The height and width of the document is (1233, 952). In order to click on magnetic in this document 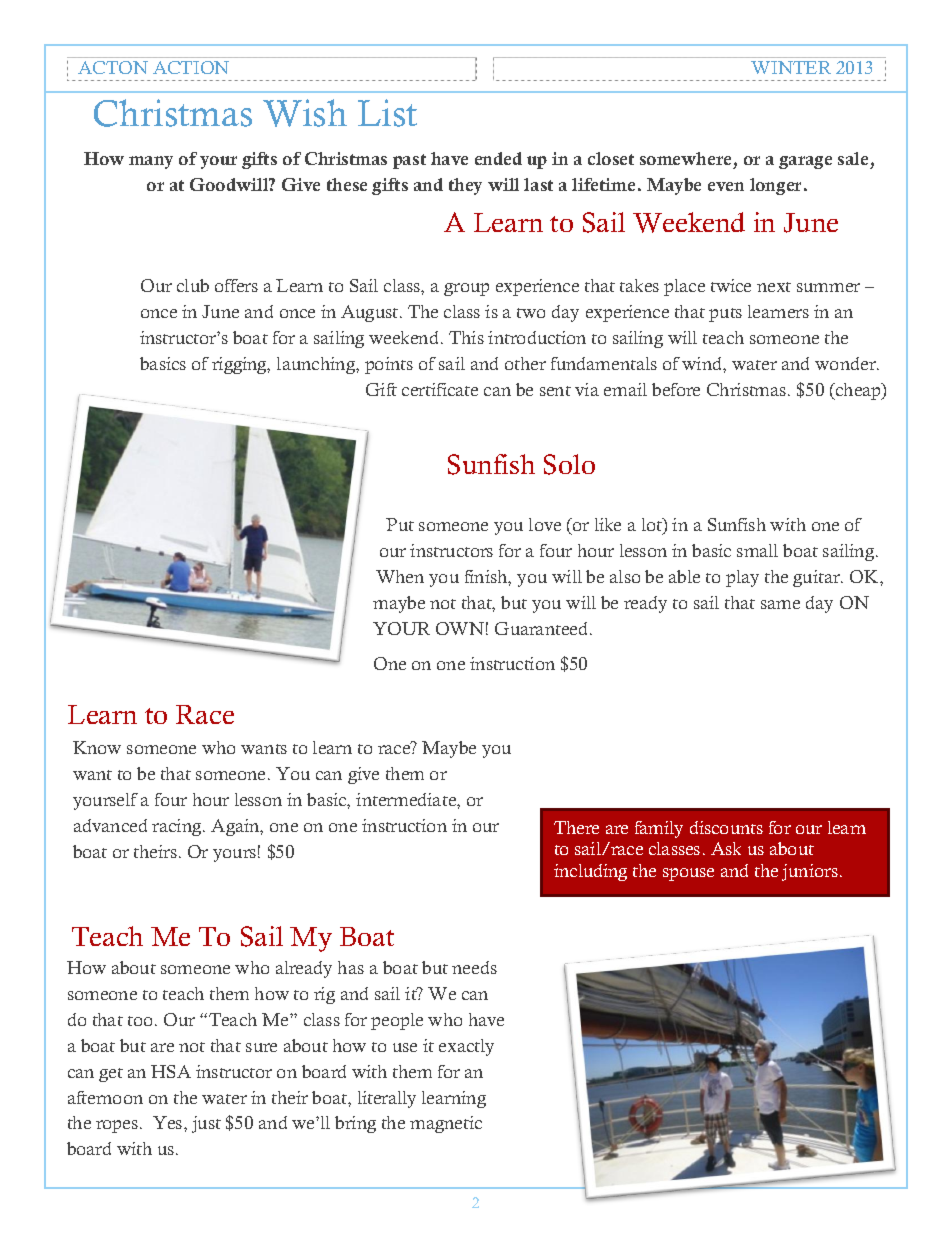, I will do `click(446, 1124)`.
